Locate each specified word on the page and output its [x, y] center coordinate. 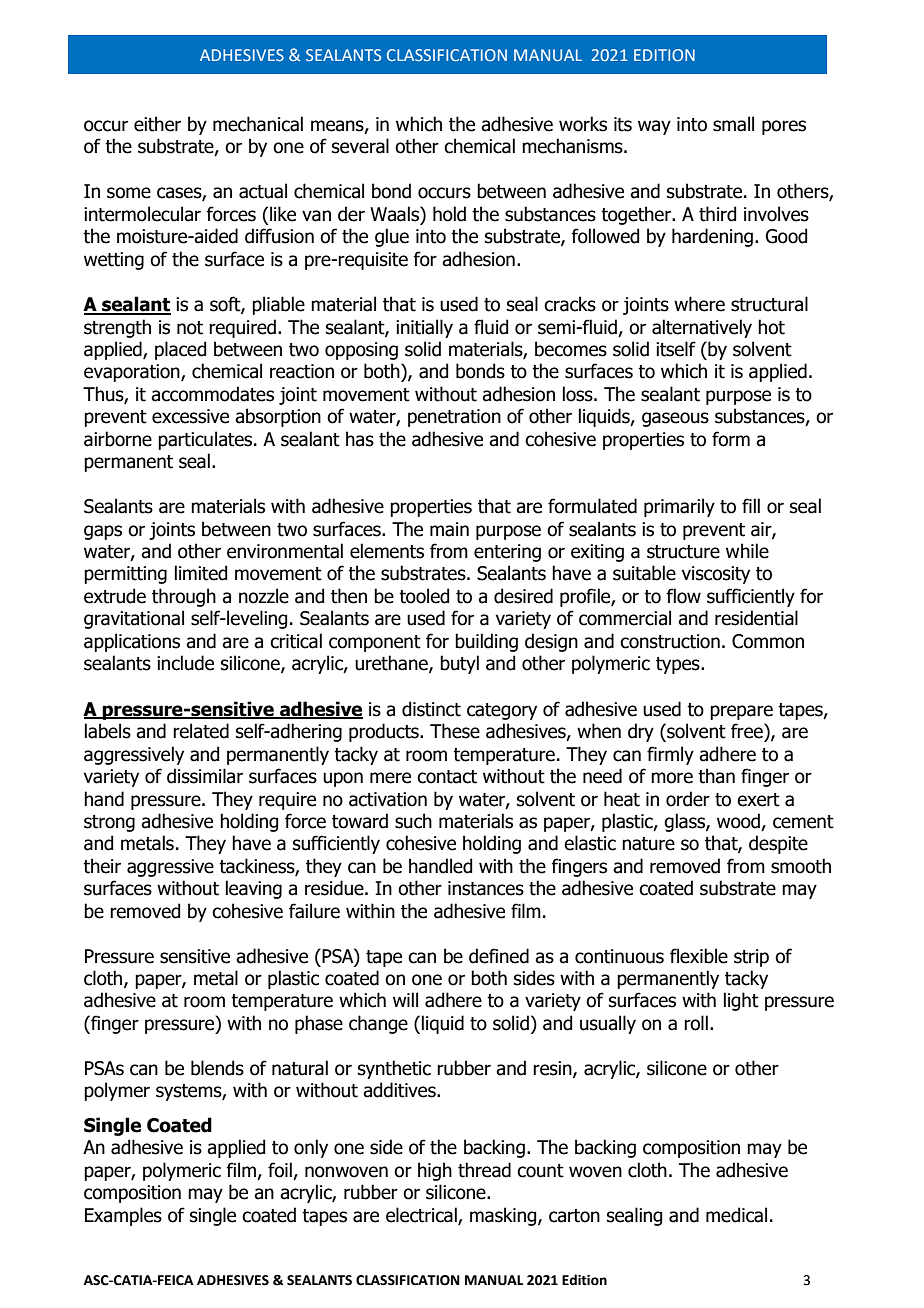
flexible [699, 956]
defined [499, 956]
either [157, 124]
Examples [123, 1216]
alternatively [702, 328]
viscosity [716, 575]
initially [424, 328]
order [688, 799]
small [733, 124]
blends [217, 1068]
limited [201, 573]
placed [180, 350]
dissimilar [205, 776]
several [360, 146]
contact [447, 777]
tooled [424, 596]
